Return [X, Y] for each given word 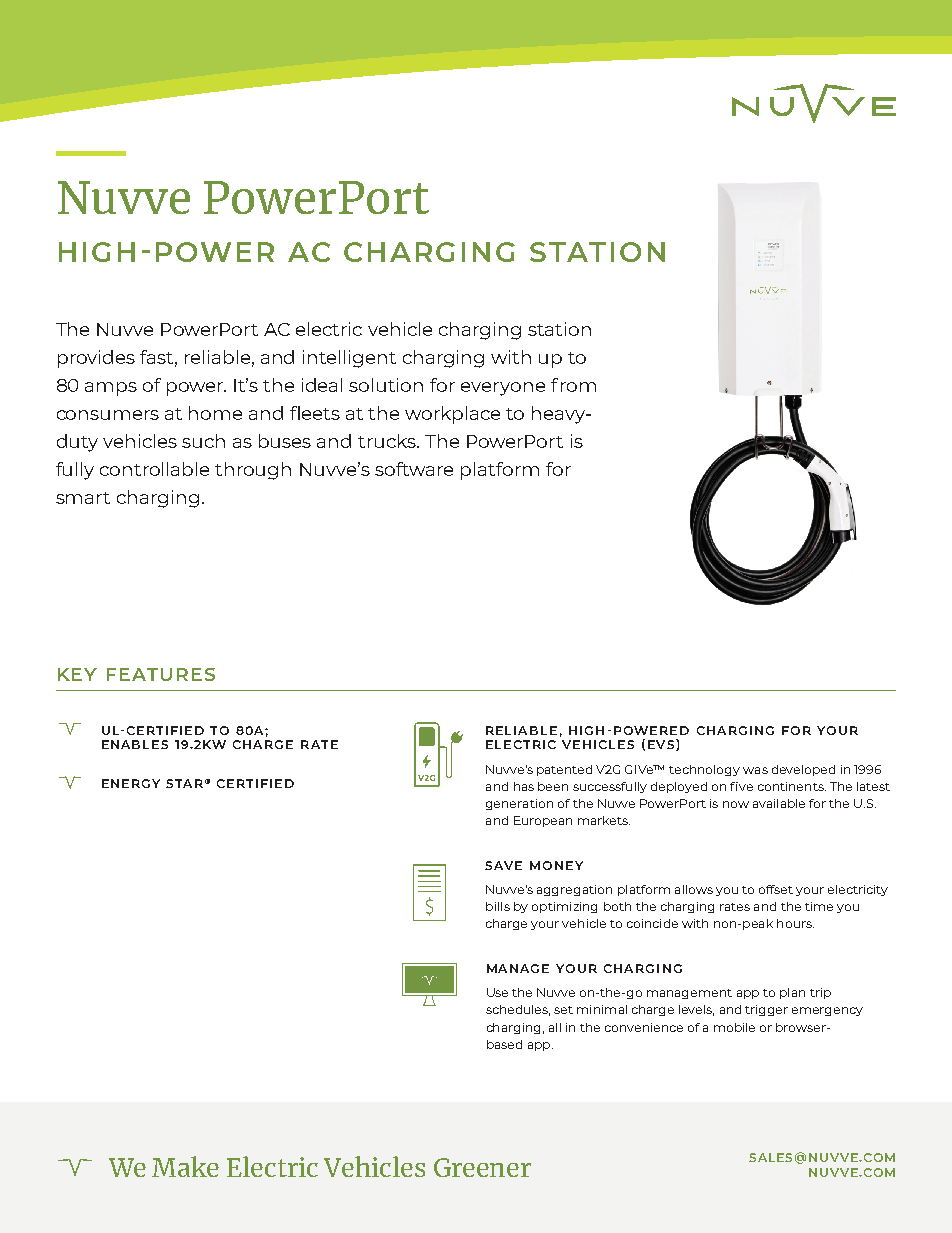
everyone [503, 389]
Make [185, 1166]
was [755, 770]
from [573, 385]
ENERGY [131, 783]
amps [111, 389]
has [524, 786]
